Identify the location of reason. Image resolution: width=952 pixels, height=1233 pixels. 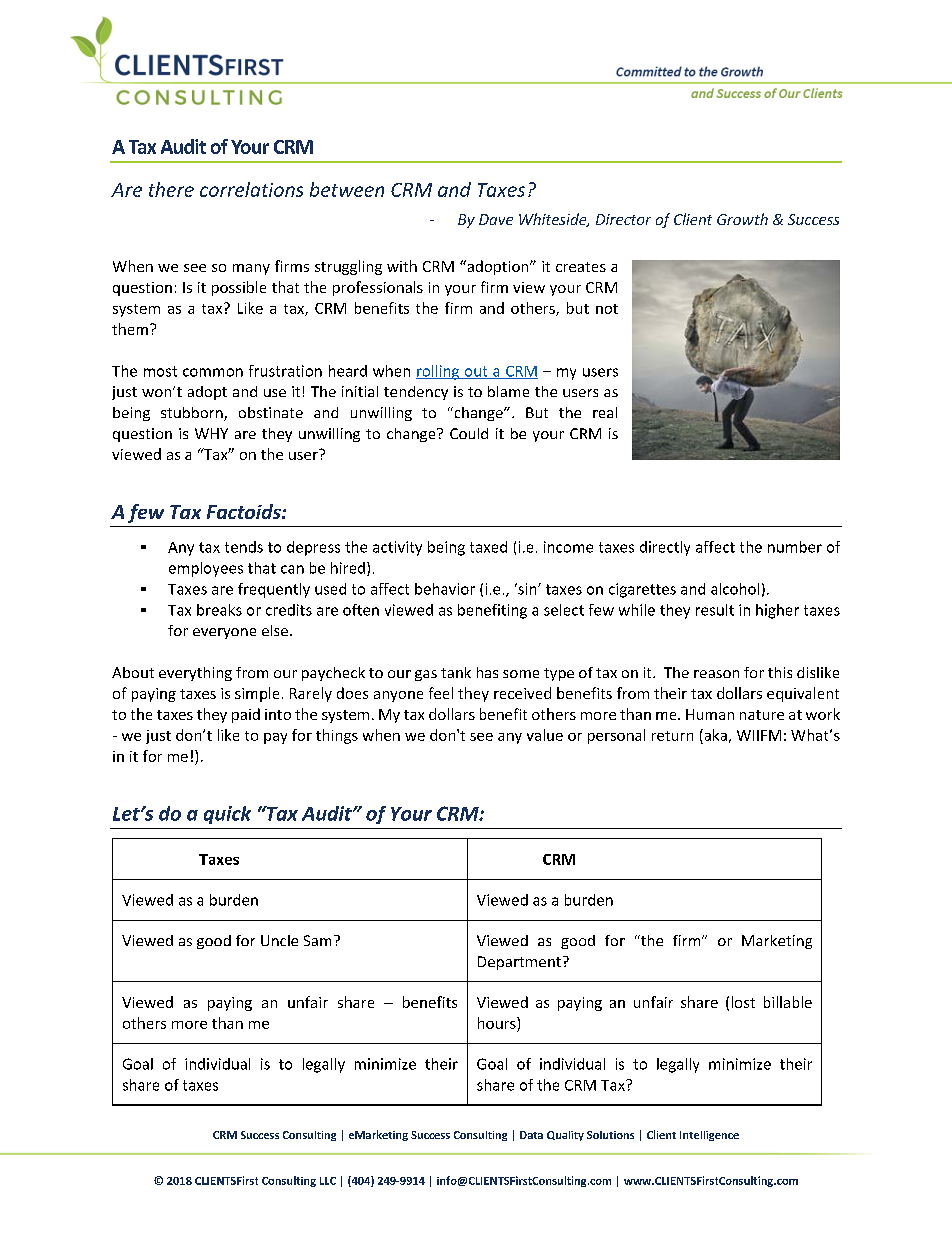
(716, 674).
